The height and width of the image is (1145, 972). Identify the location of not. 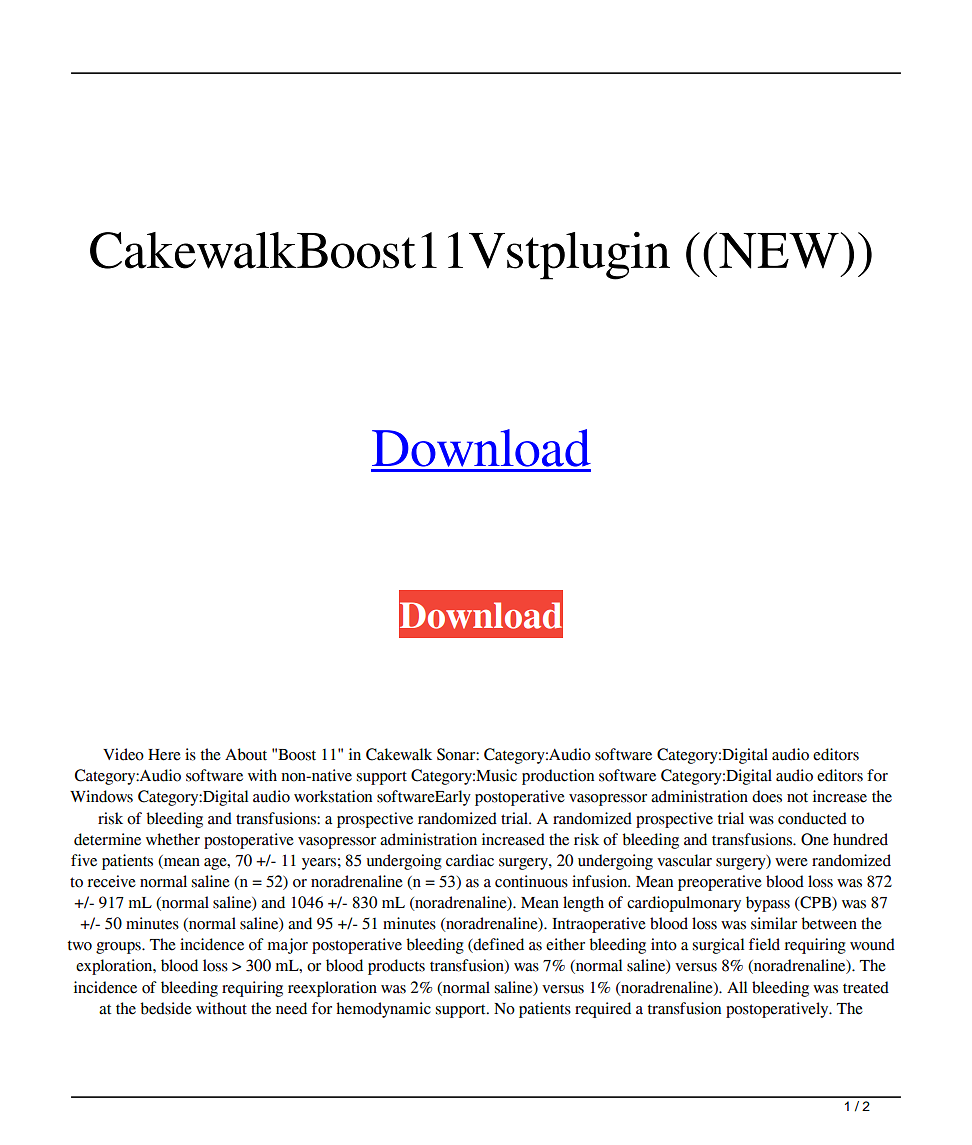
(797, 797).
